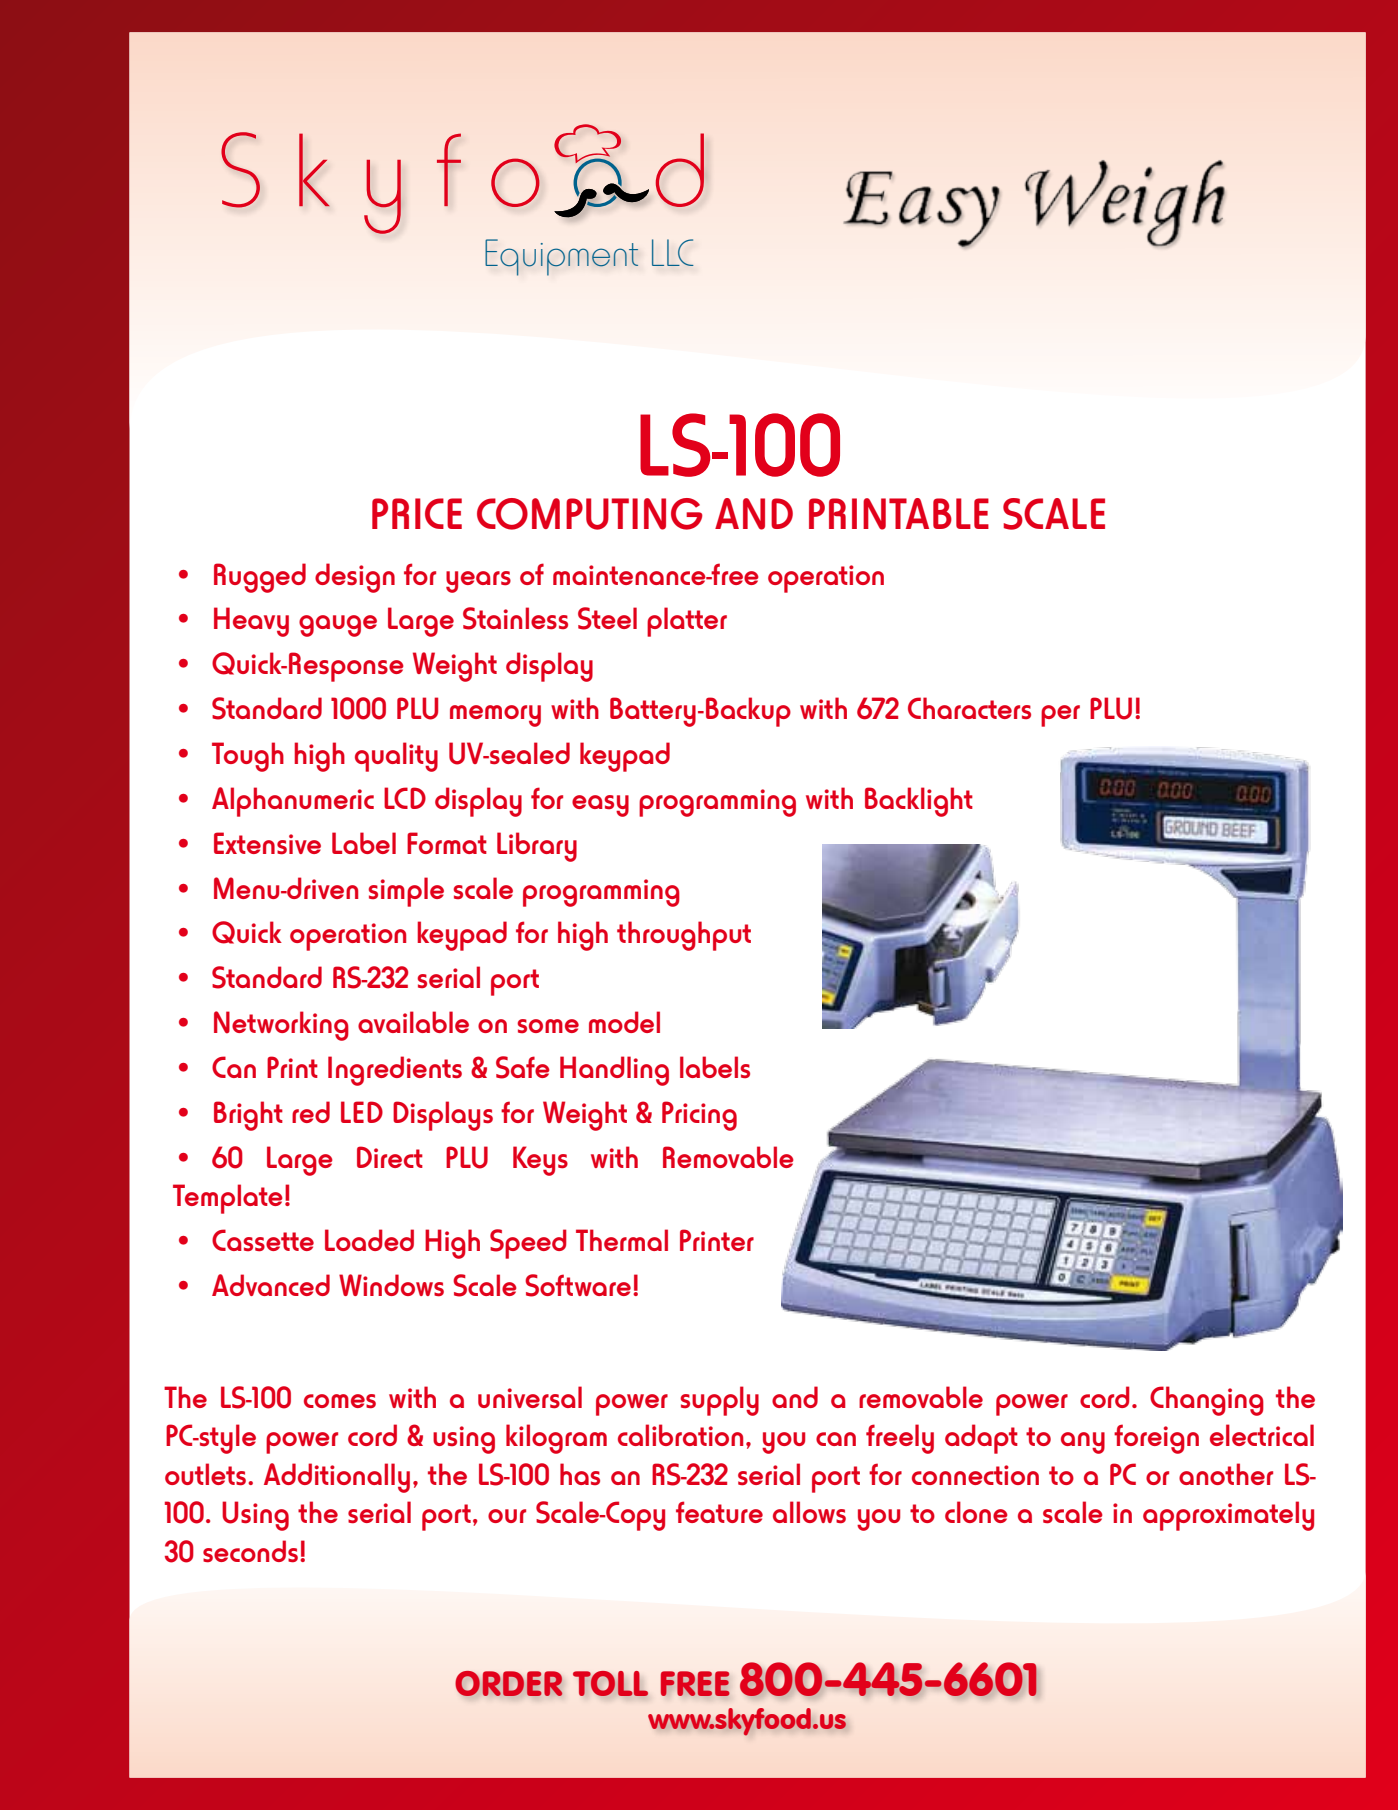 The width and height of the screenshot is (1398, 1810). What do you see at coordinates (969, 708) in the screenshot?
I see `Characters` at bounding box center [969, 708].
